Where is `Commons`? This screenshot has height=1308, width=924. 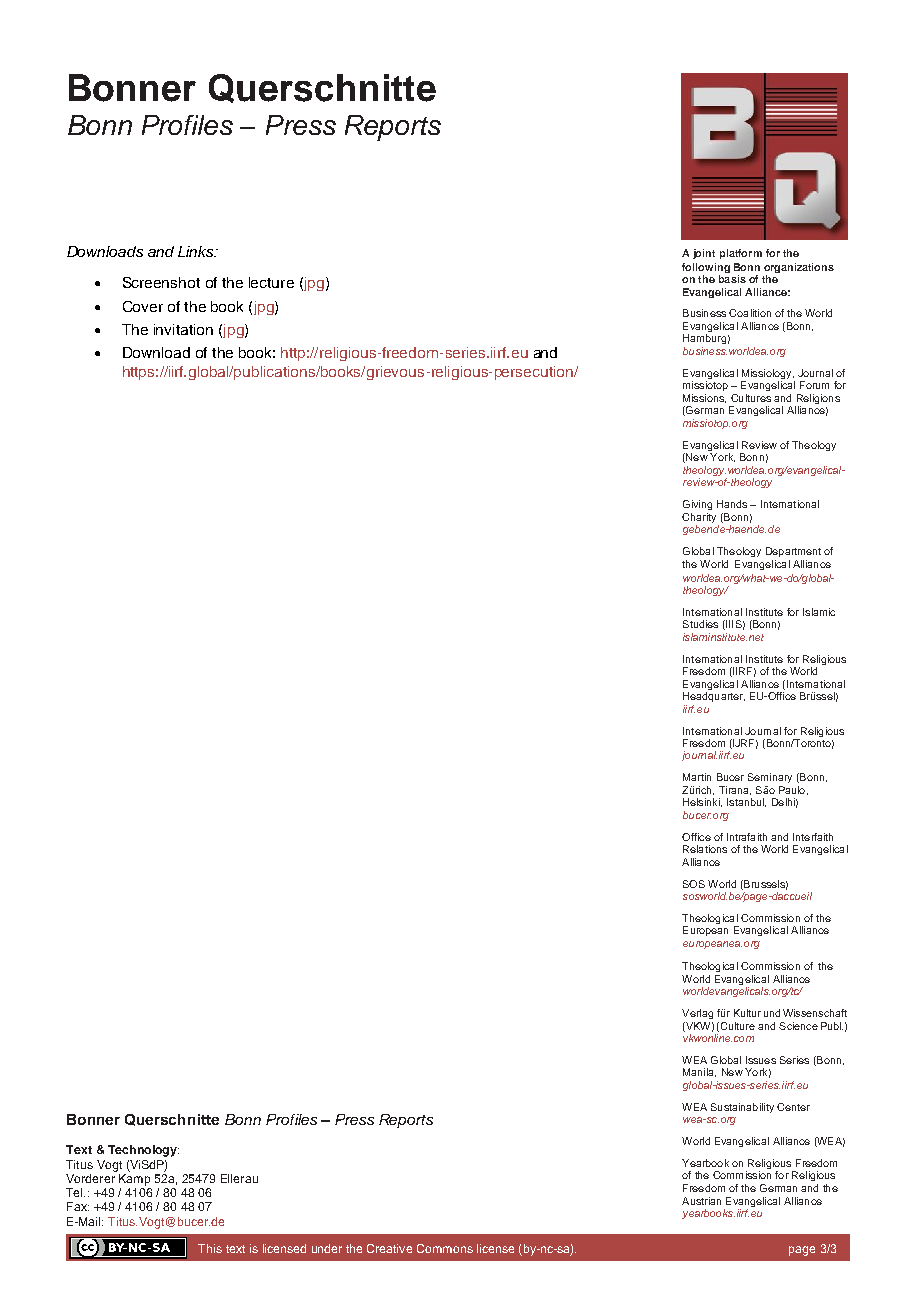
Commons is located at coordinates (445, 1248).
